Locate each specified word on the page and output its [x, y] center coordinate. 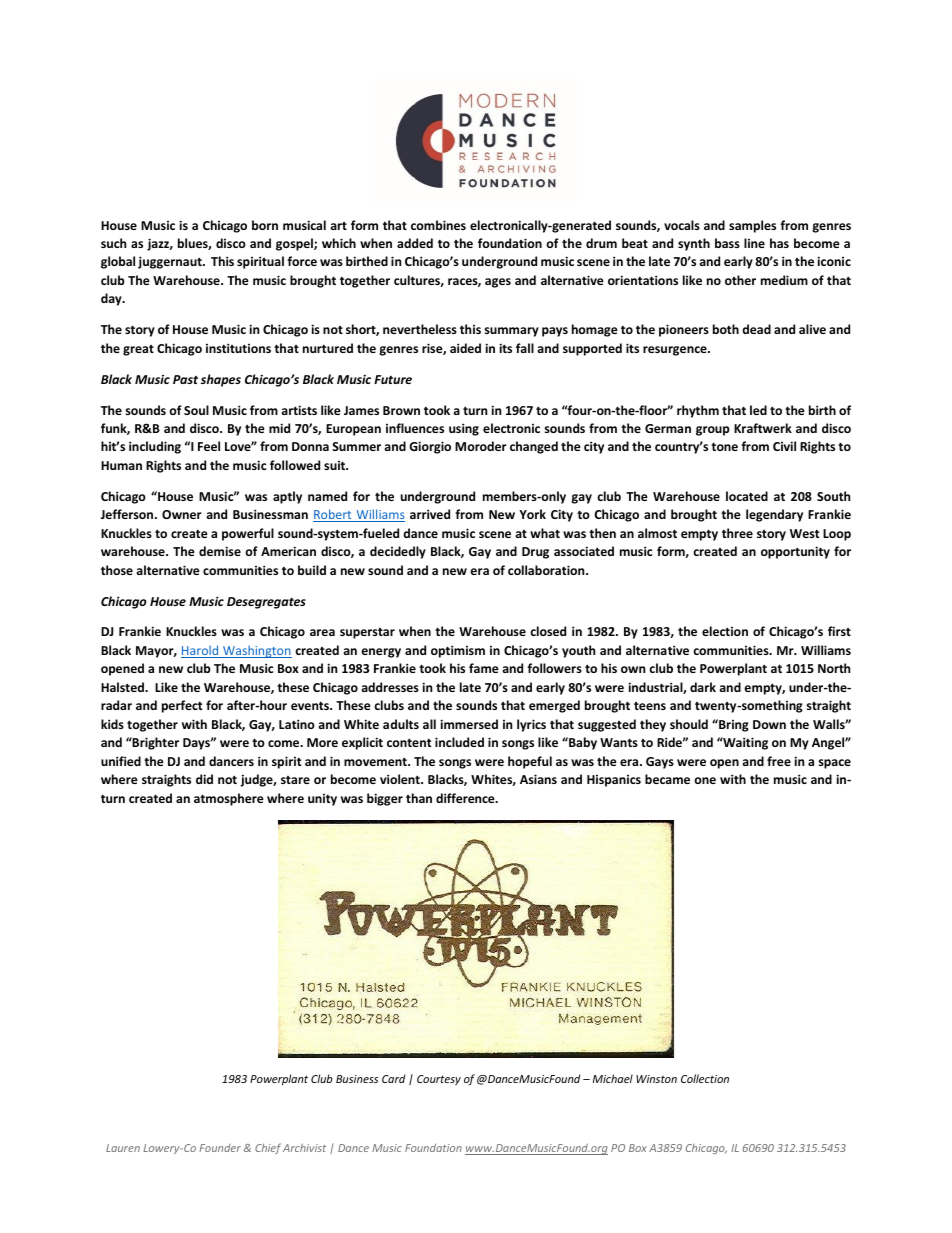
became [667, 779]
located [747, 496]
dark [703, 687]
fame [484, 668]
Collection [705, 1078]
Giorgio [430, 447]
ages [498, 283]
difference [466, 798]
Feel [209, 446]
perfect [182, 706]
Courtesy [439, 1080]
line [754, 243]
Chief [268, 1148]
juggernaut [171, 262]
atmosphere [229, 799]
